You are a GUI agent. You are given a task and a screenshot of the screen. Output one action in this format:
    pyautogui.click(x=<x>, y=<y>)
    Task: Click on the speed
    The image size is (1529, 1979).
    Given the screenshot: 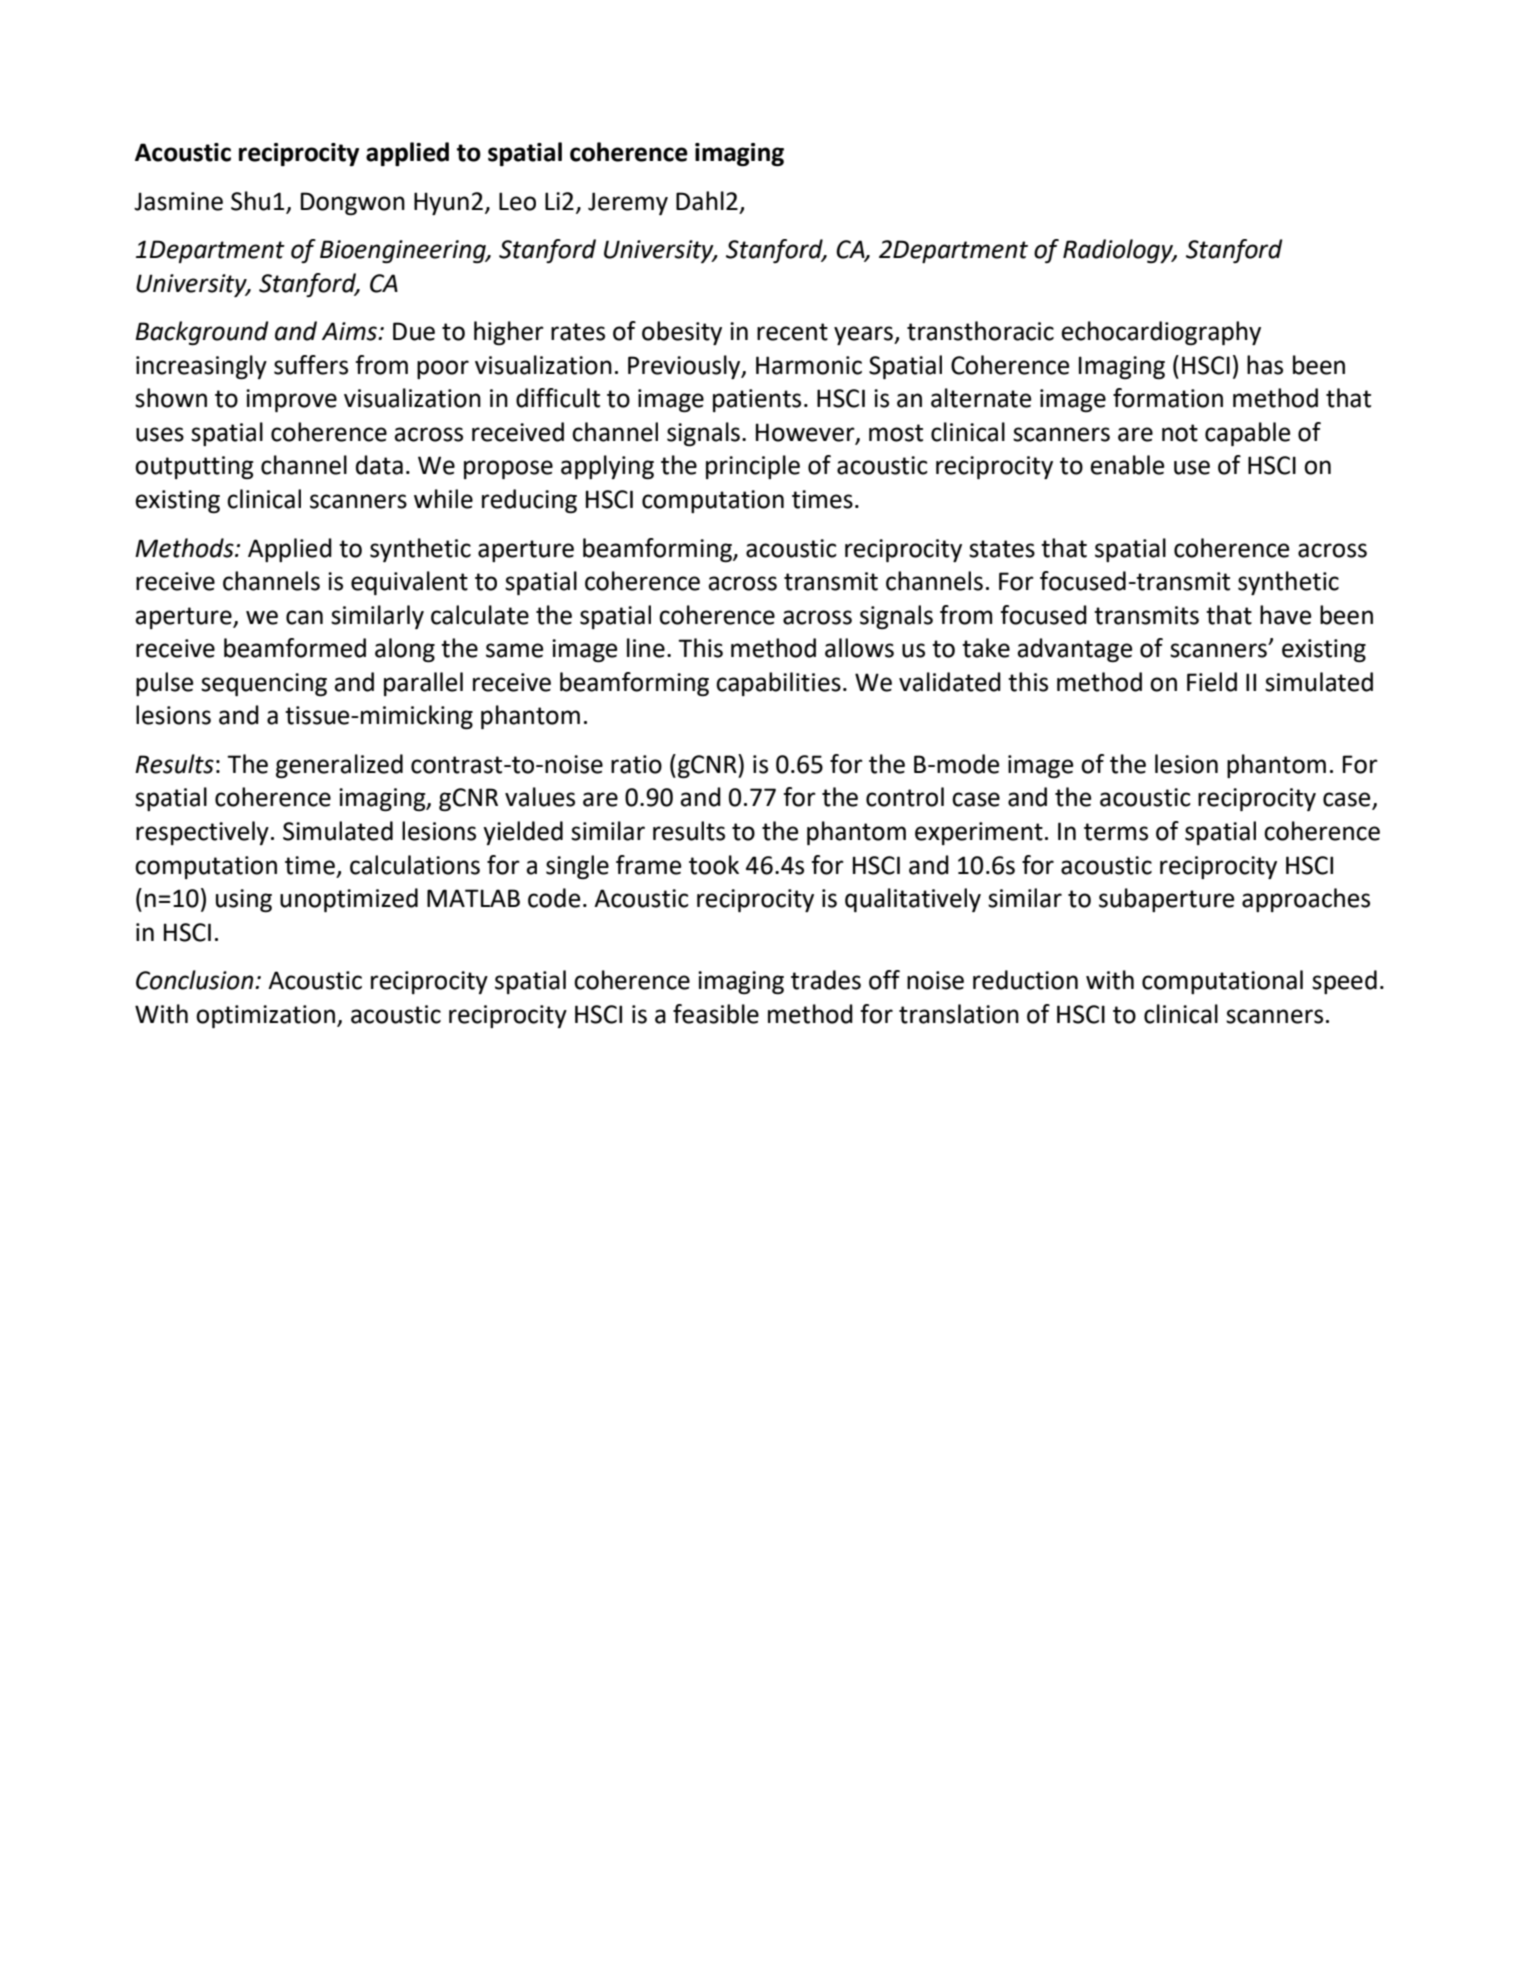 What is the action you would take?
    pyautogui.click(x=1344, y=982)
